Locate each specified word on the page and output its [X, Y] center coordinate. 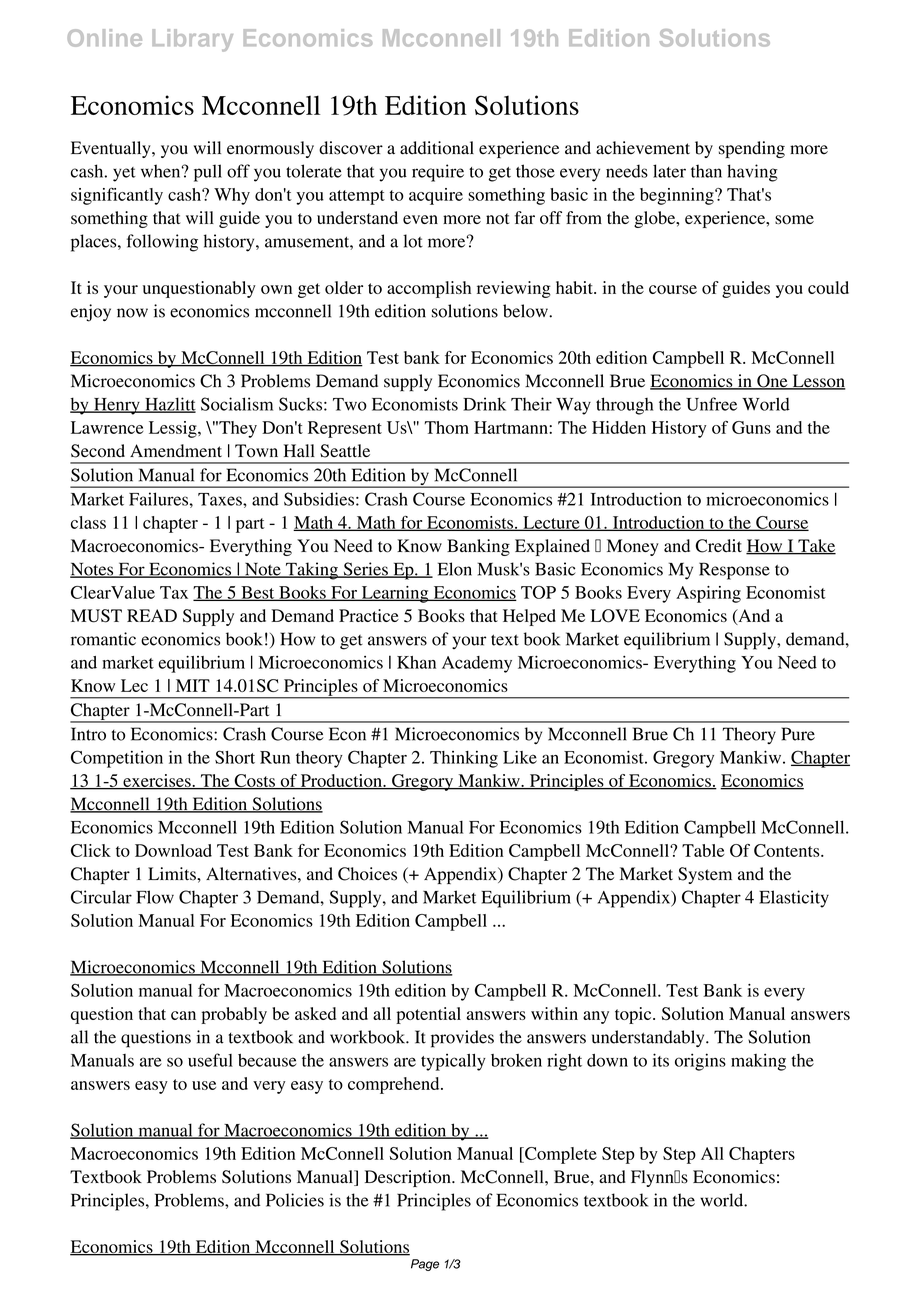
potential [428, 1015]
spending [752, 149]
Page [425, 1265]
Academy [477, 664]
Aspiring [708, 594]
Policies [295, 1200]
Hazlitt [169, 405]
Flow [155, 897]
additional [437, 148]
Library [192, 40]
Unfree [711, 404]
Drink [484, 404]
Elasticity [794, 899]
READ [152, 615]
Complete [560, 1155]
